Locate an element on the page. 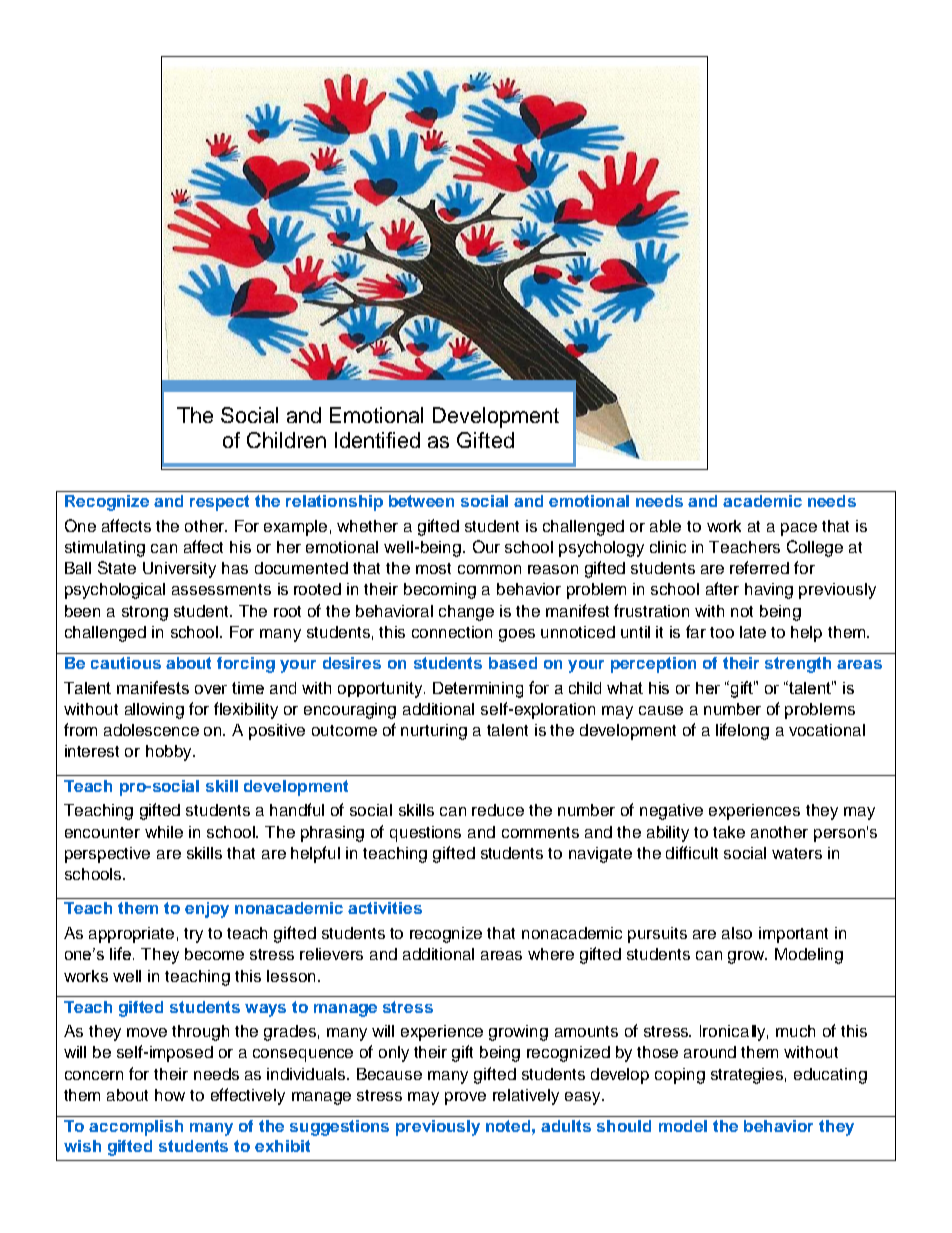 Image resolution: width=952 pixels, height=1233 pixels. respect is located at coordinates (219, 503).
